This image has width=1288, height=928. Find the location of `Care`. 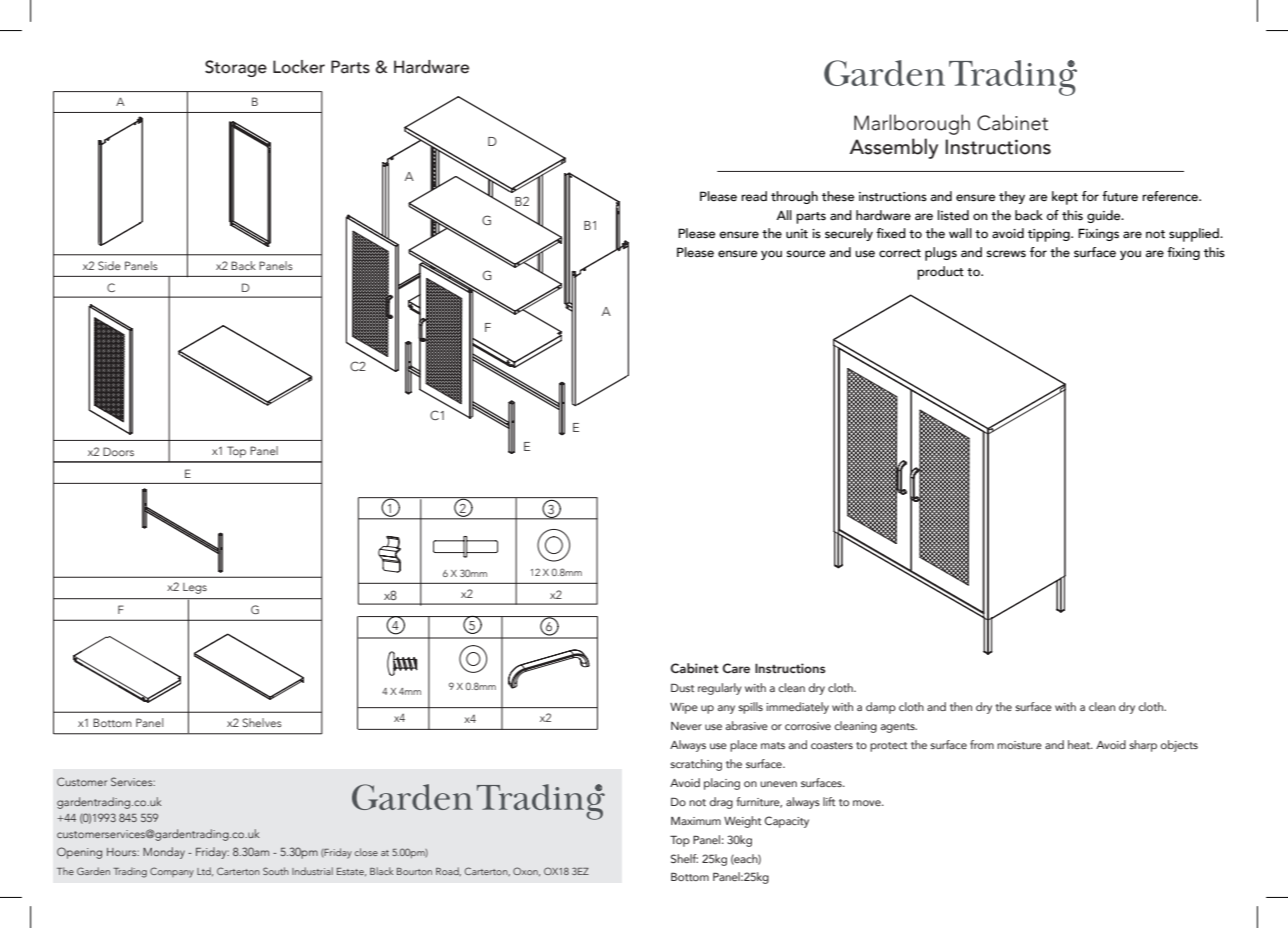

Care is located at coordinates (736, 668).
